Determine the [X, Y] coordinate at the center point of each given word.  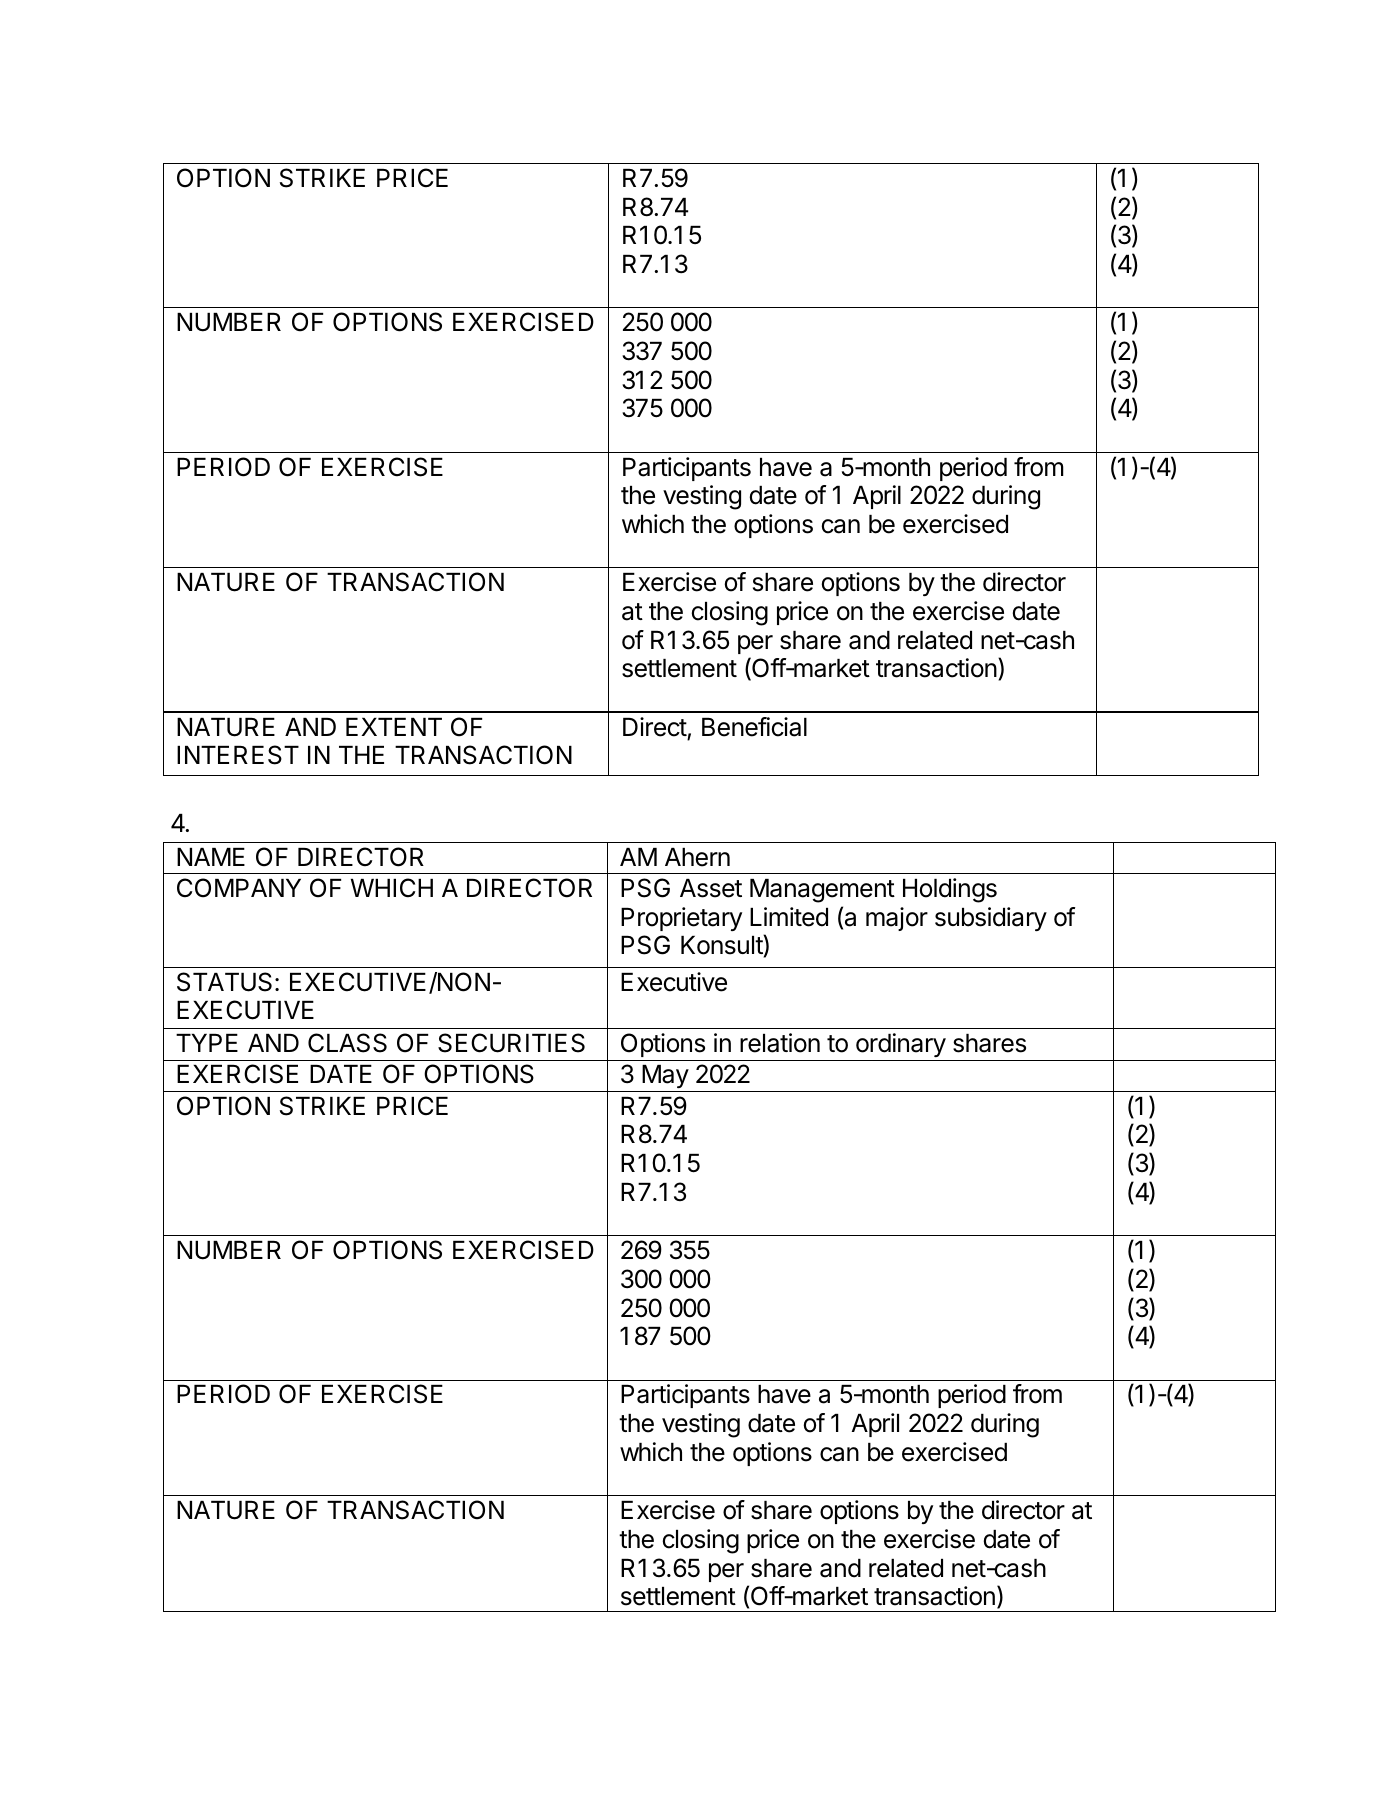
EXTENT [394, 727]
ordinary [900, 1047]
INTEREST [238, 755]
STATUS [224, 982]
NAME [211, 857]
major [897, 919]
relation [780, 1043]
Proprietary [681, 919]
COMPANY [239, 888]
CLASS [347, 1043]
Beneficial [754, 727]
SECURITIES [511, 1043]
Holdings [950, 890]
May [665, 1078]
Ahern [697, 857]
